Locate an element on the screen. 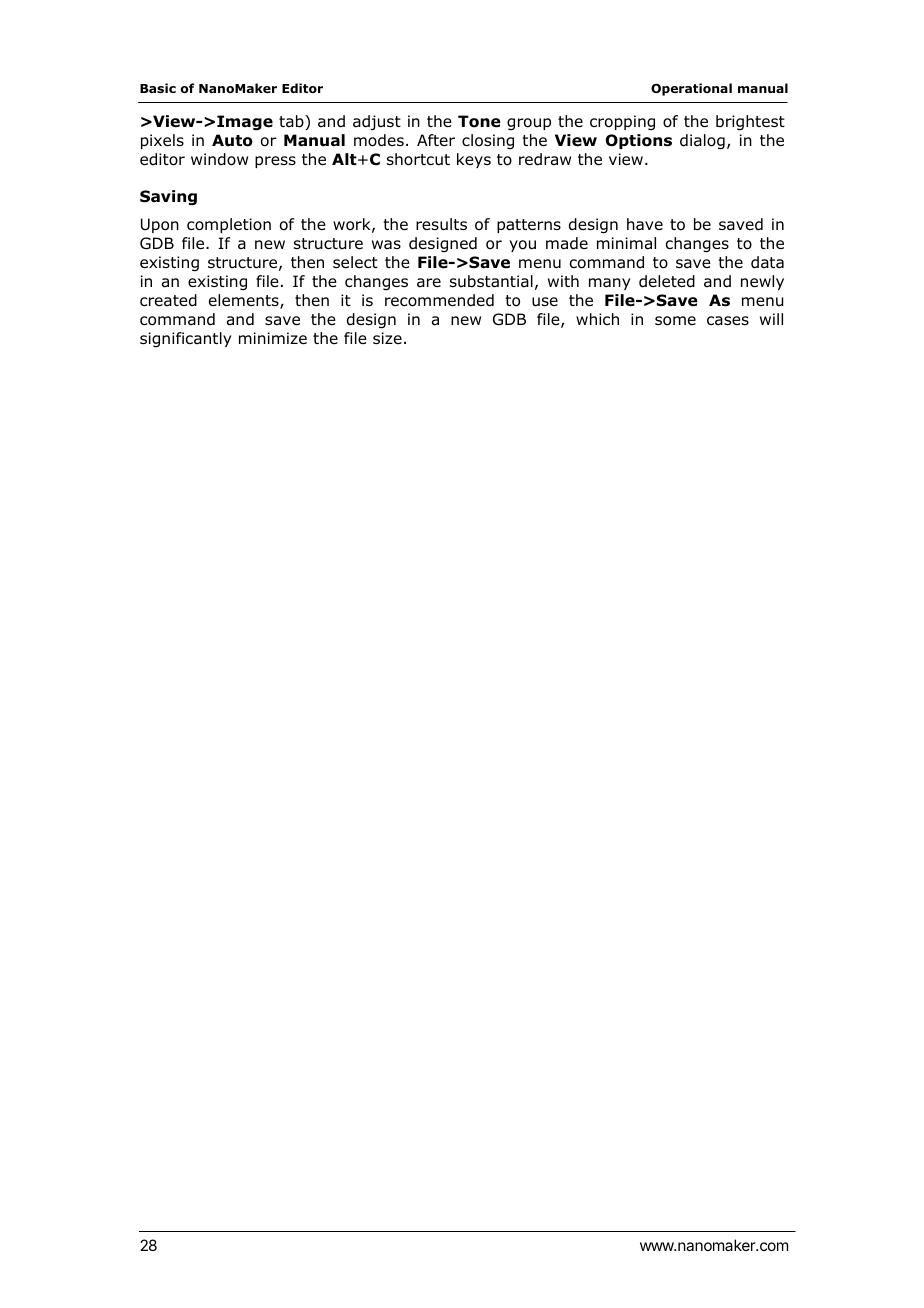 The height and width of the screenshot is (1308, 924). Tone is located at coordinates (479, 121).
